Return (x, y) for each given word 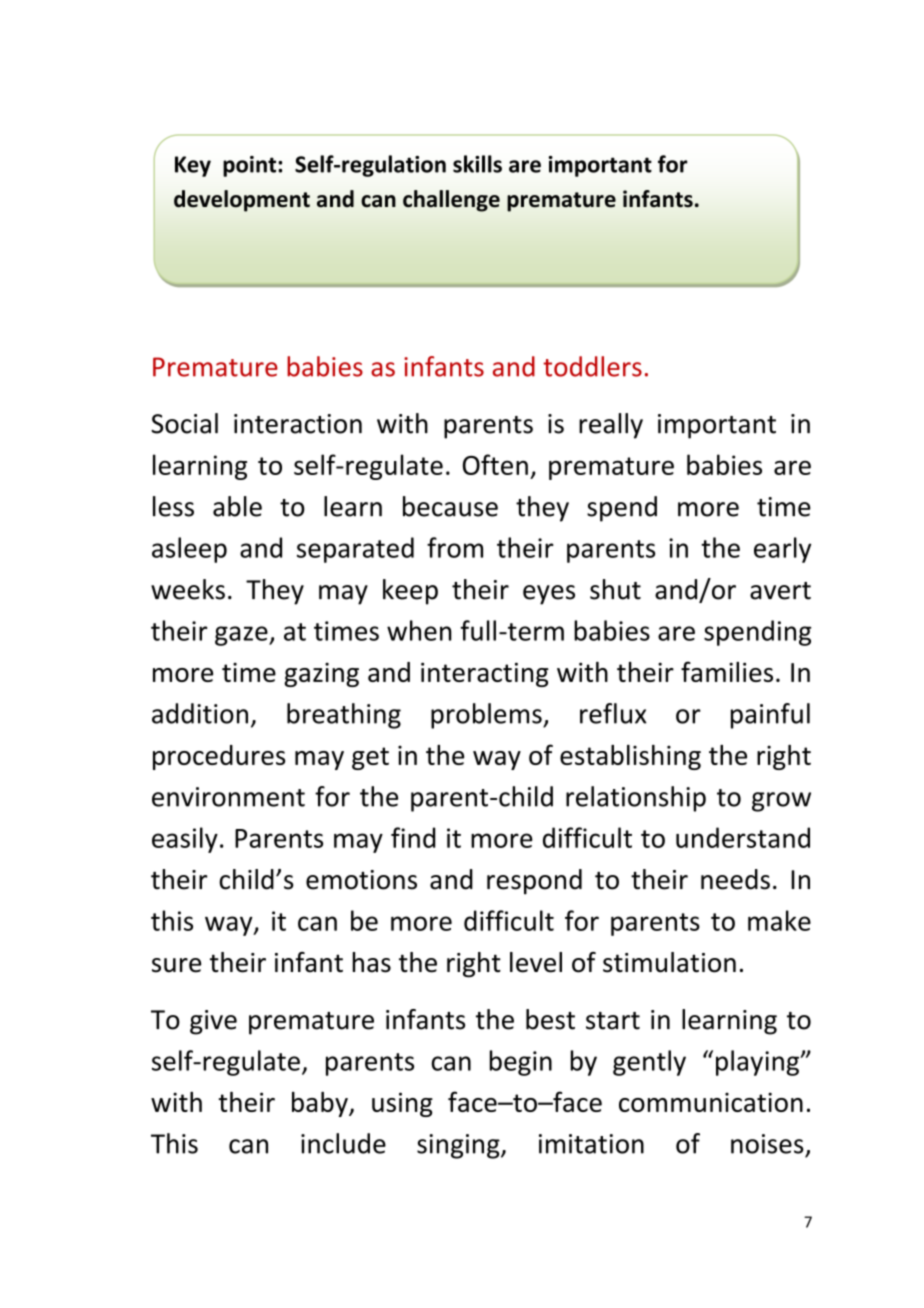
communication (711, 1102)
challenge (451, 201)
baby (321, 1104)
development (242, 201)
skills (477, 164)
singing (459, 1146)
